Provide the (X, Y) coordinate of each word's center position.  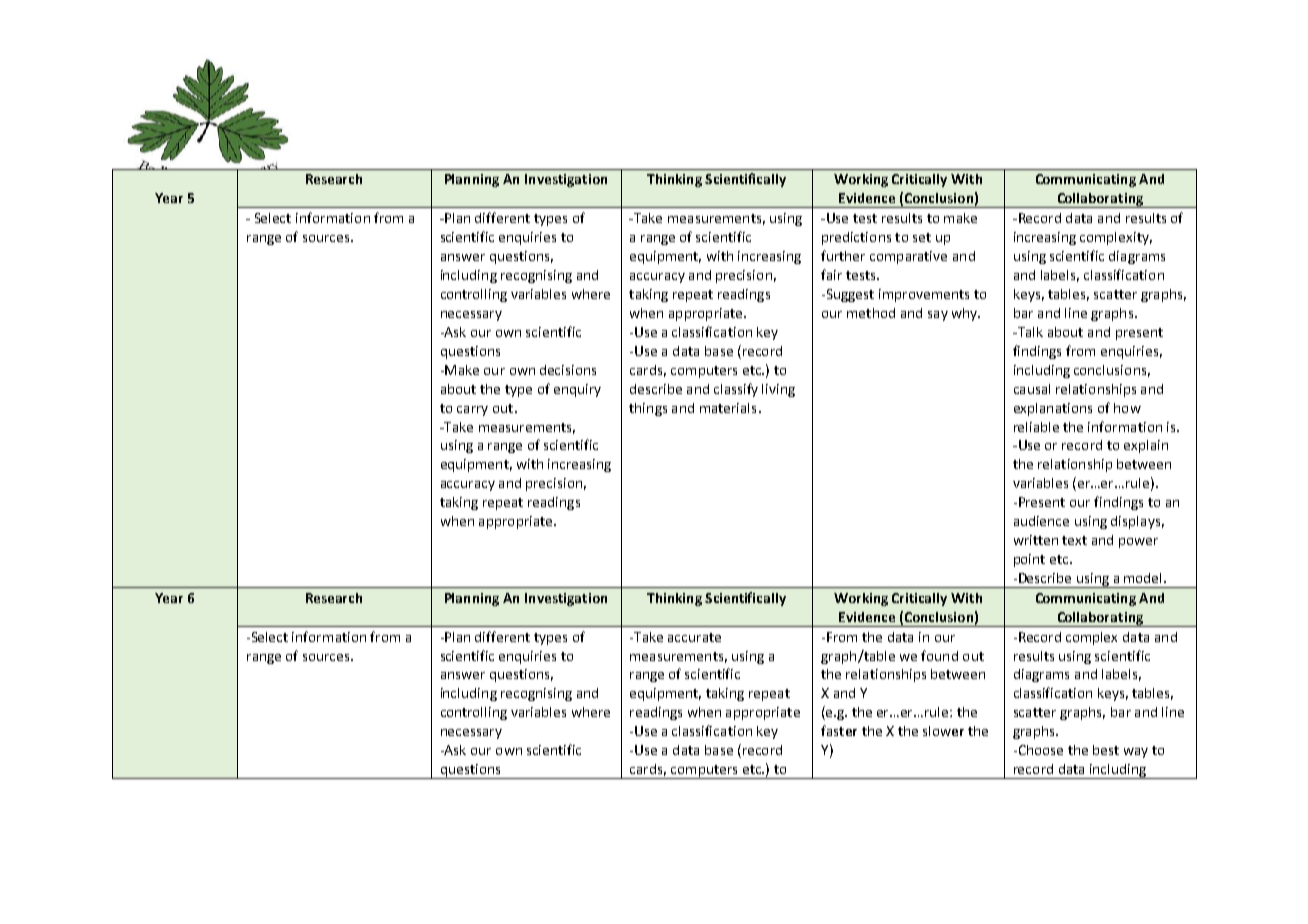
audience (1041, 521)
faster (839, 730)
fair (831, 274)
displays (1135, 522)
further (843, 255)
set (922, 237)
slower (943, 731)
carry (472, 411)
